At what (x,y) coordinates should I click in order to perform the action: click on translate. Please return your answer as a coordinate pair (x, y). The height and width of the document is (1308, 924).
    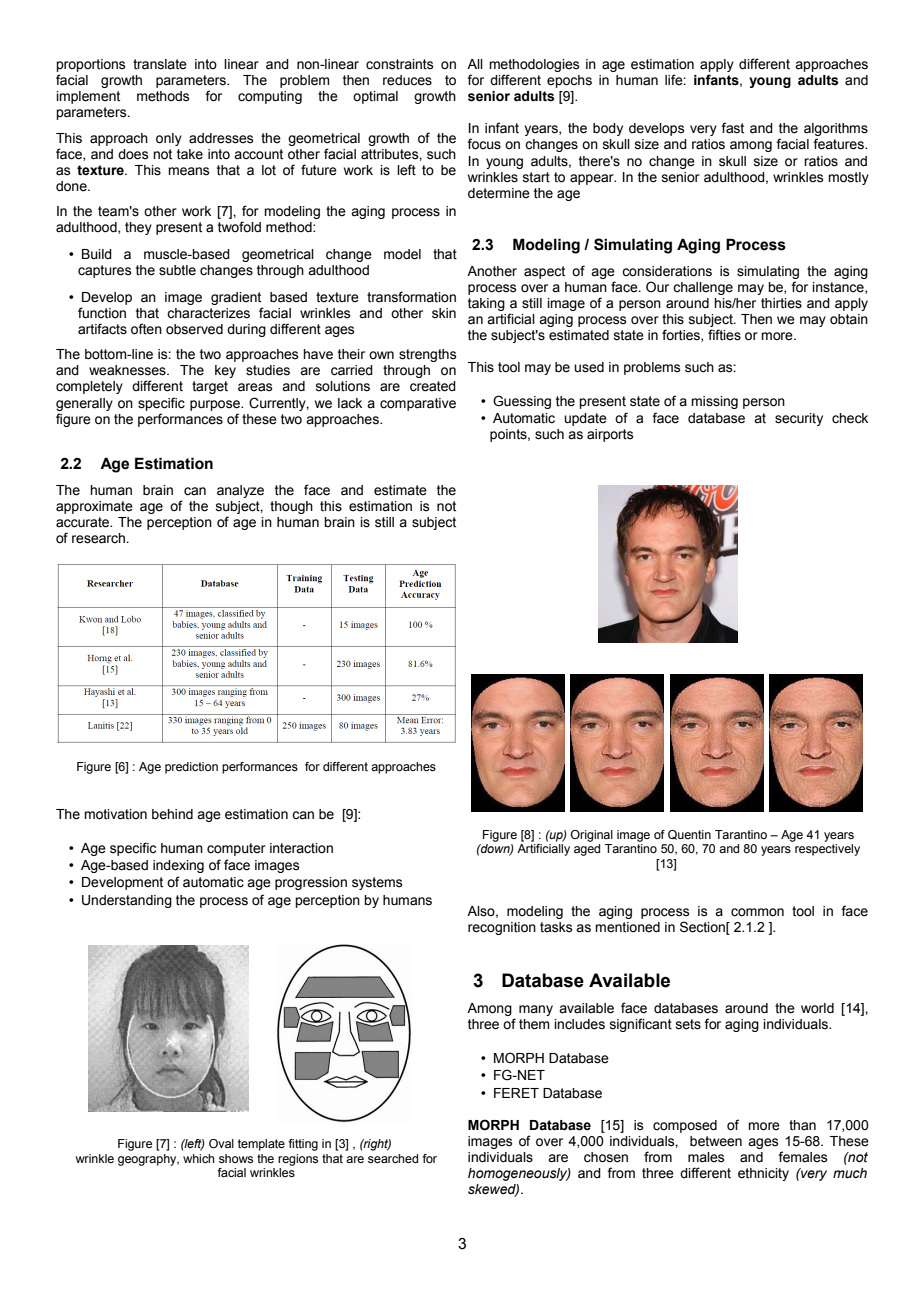
    Looking at the image, I should click on (160, 64).
